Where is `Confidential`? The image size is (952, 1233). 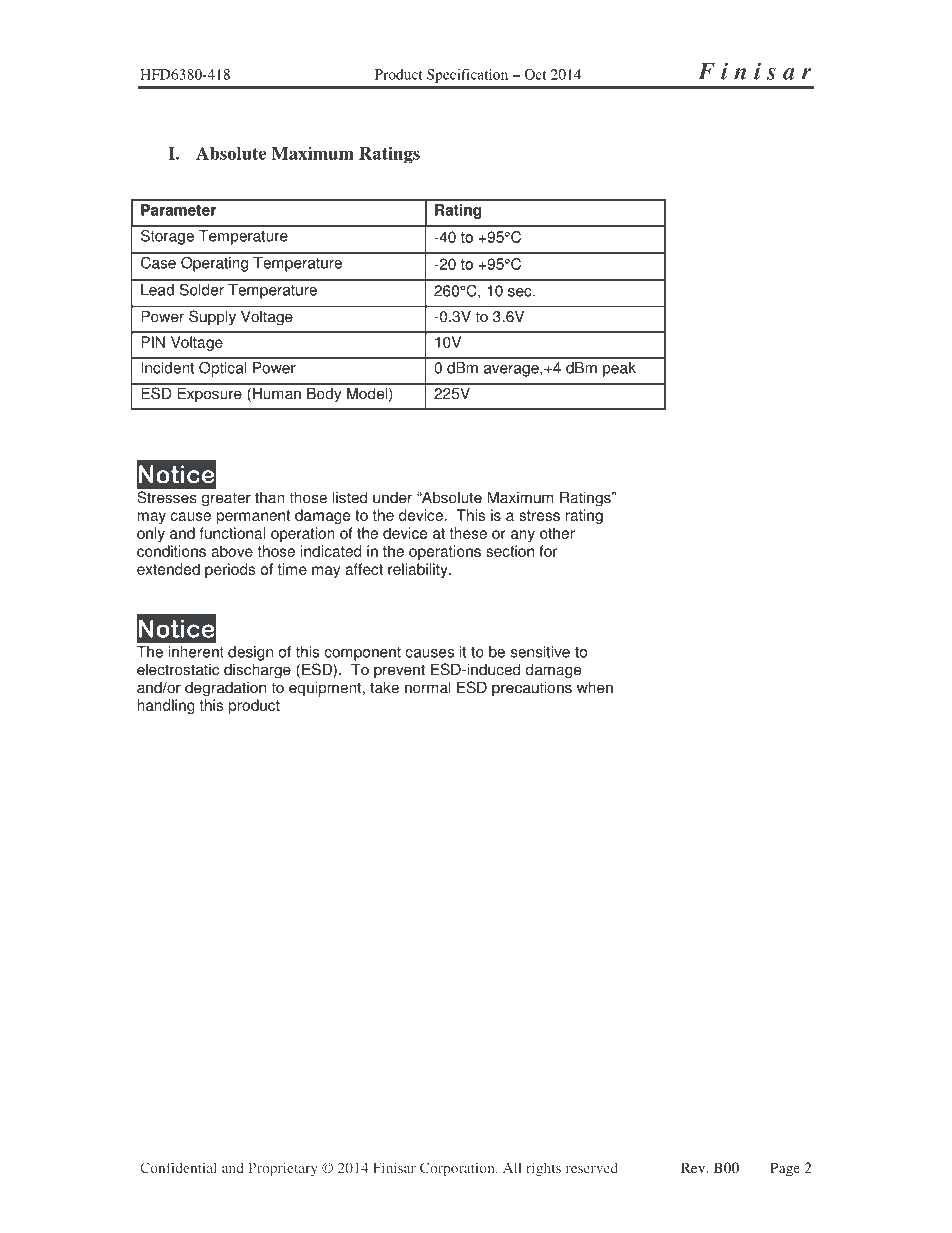 Confidential is located at coordinates (178, 1167).
